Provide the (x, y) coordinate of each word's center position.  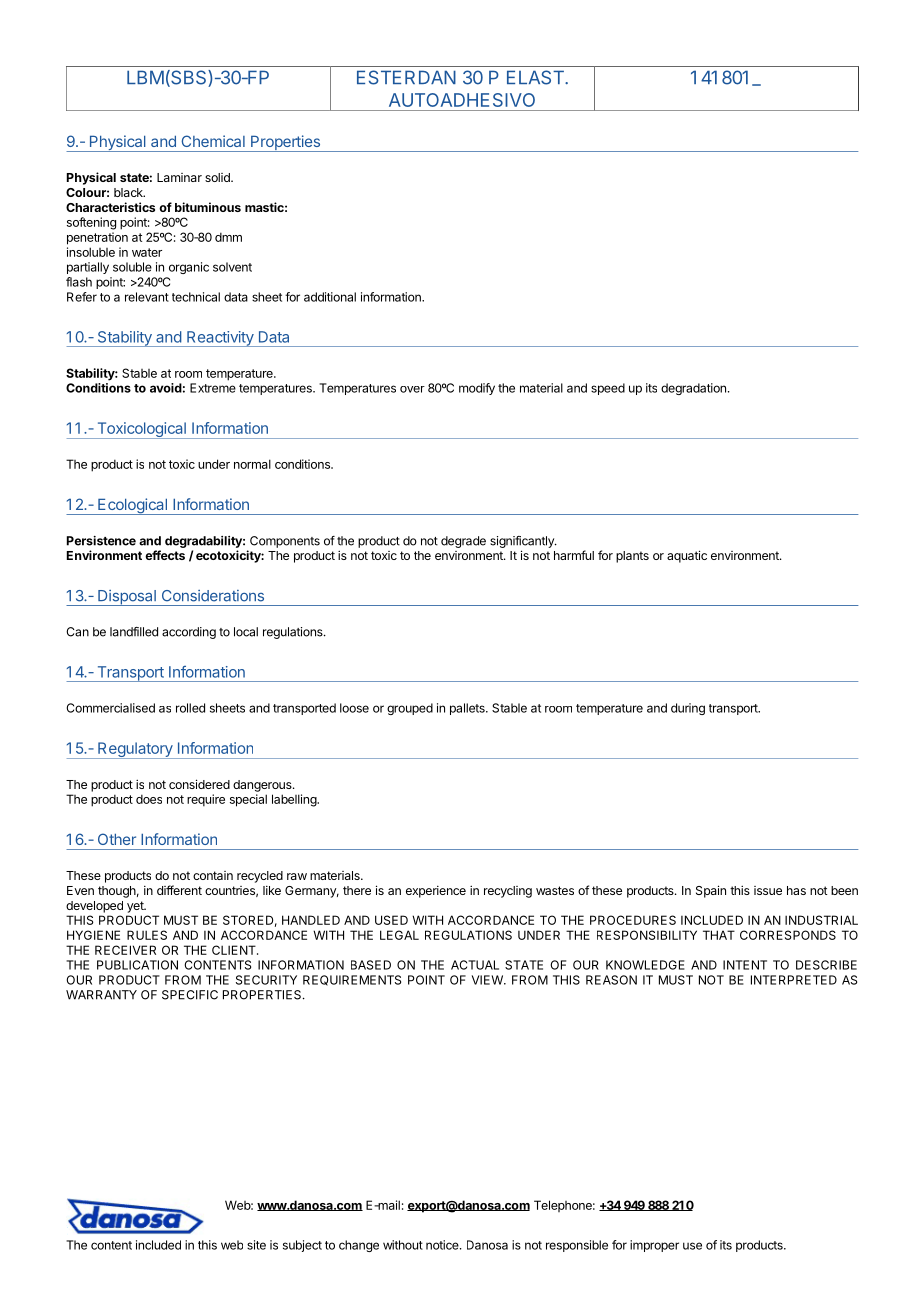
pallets (468, 709)
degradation (693, 389)
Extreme (213, 388)
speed (608, 389)
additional (330, 297)
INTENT (745, 965)
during (688, 709)
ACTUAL (475, 965)
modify (477, 389)
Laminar (179, 177)
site (256, 1245)
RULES (147, 935)
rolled (190, 708)
